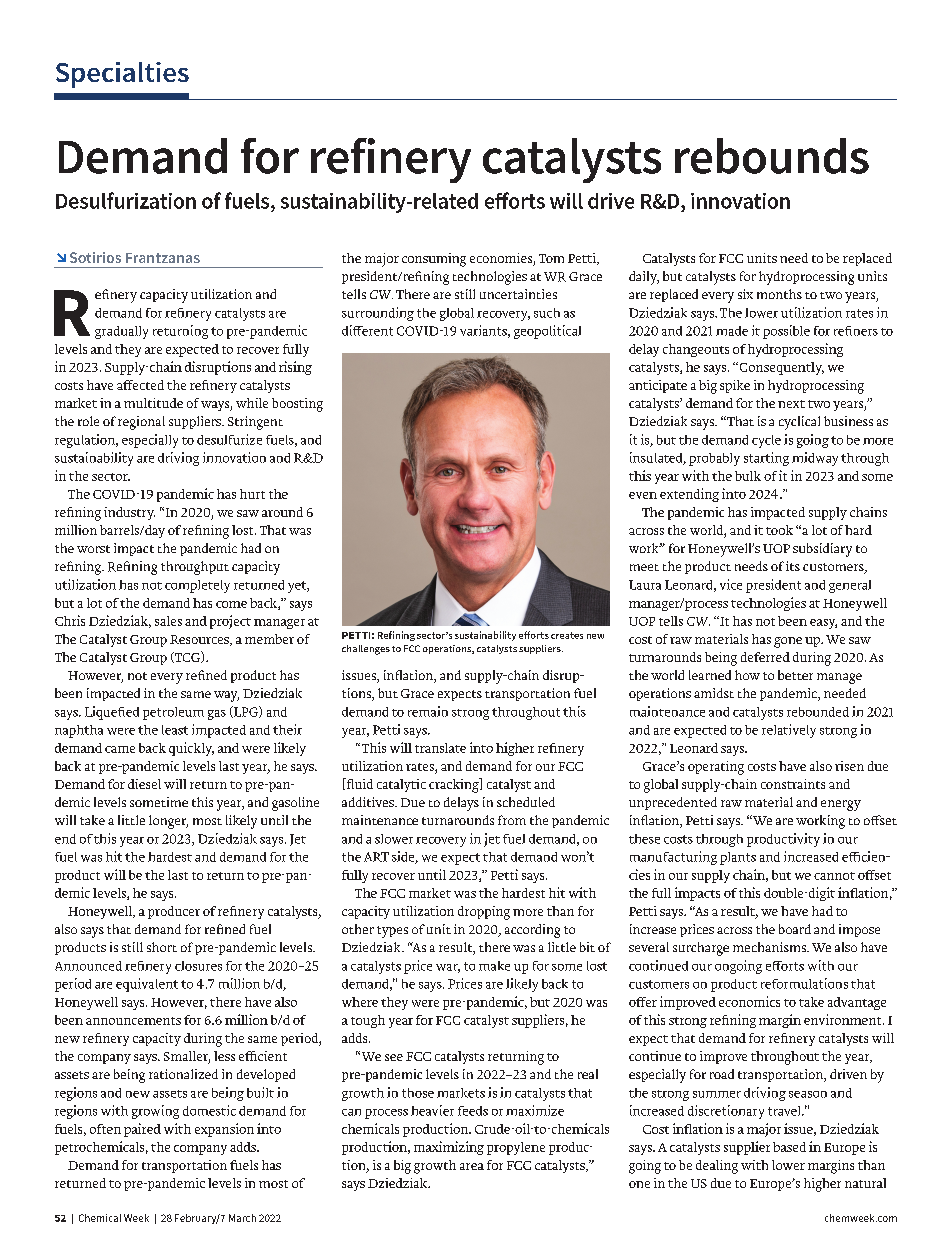 The height and width of the screenshot is (1247, 952). Describe the element at coordinates (144, 784) in the screenshot. I see `diesel` at that location.
